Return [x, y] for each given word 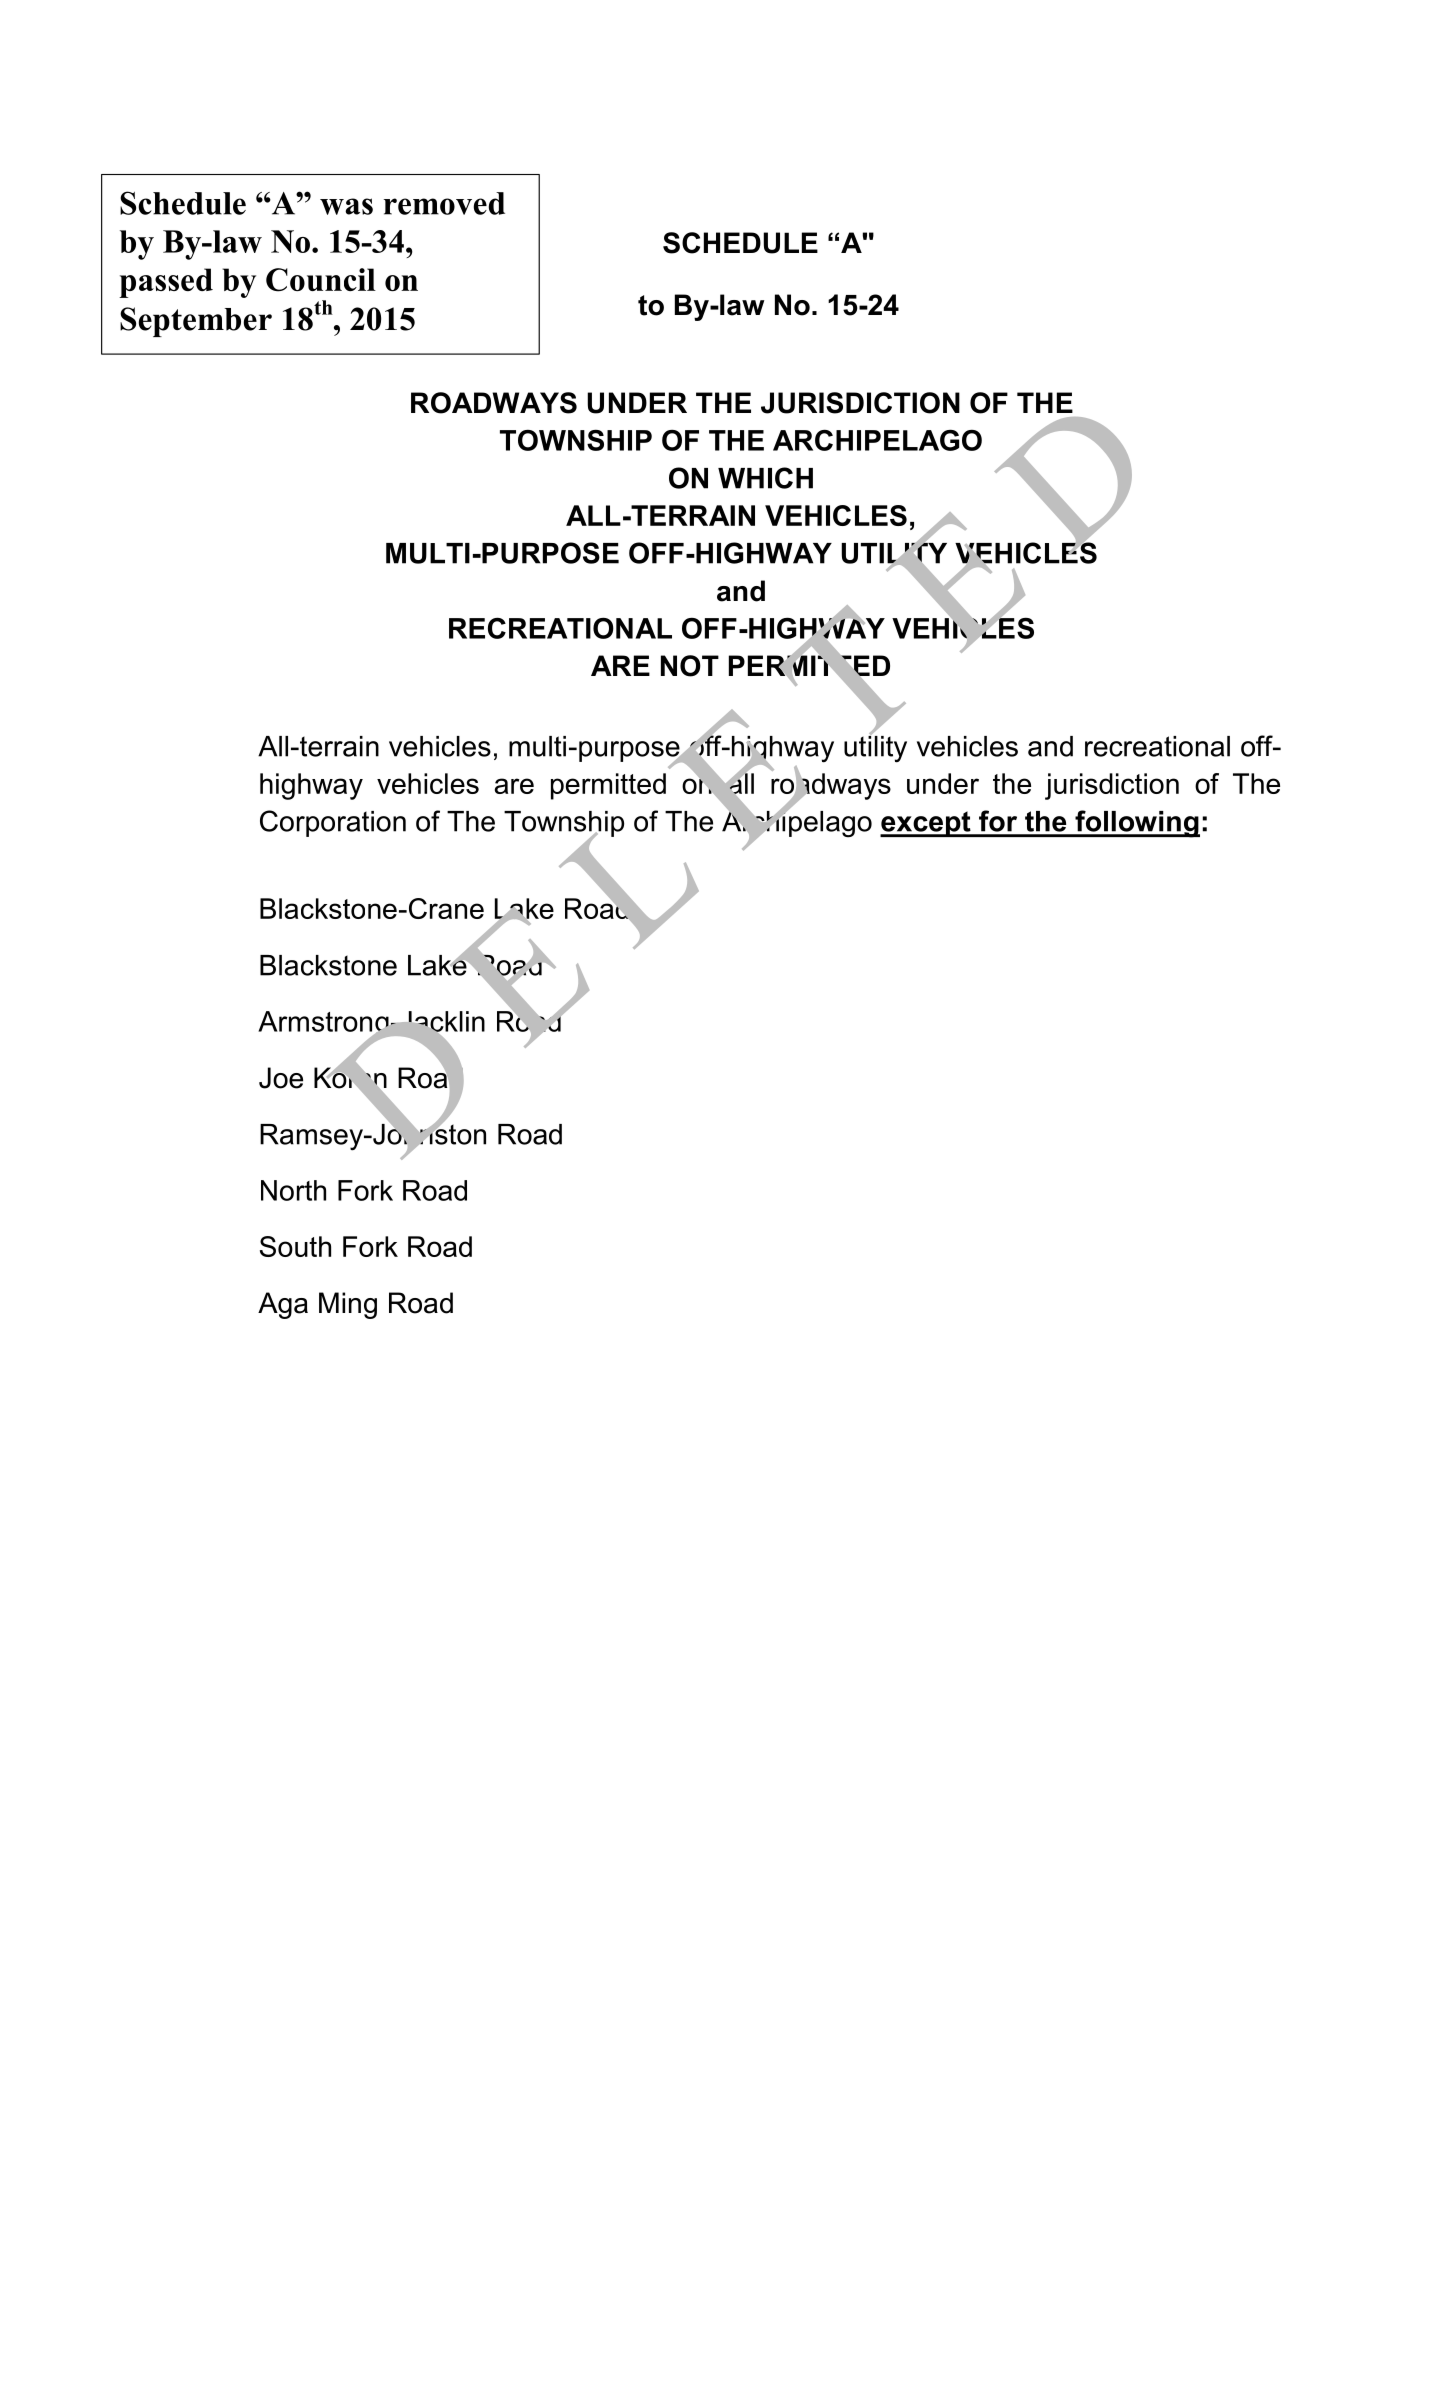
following [1136, 824]
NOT [690, 666]
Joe [281, 1078]
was [346, 206]
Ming [348, 1305]
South [295, 1246]
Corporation [333, 823]
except [926, 824]
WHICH [765, 478]
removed [444, 203]
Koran [350, 1078]
